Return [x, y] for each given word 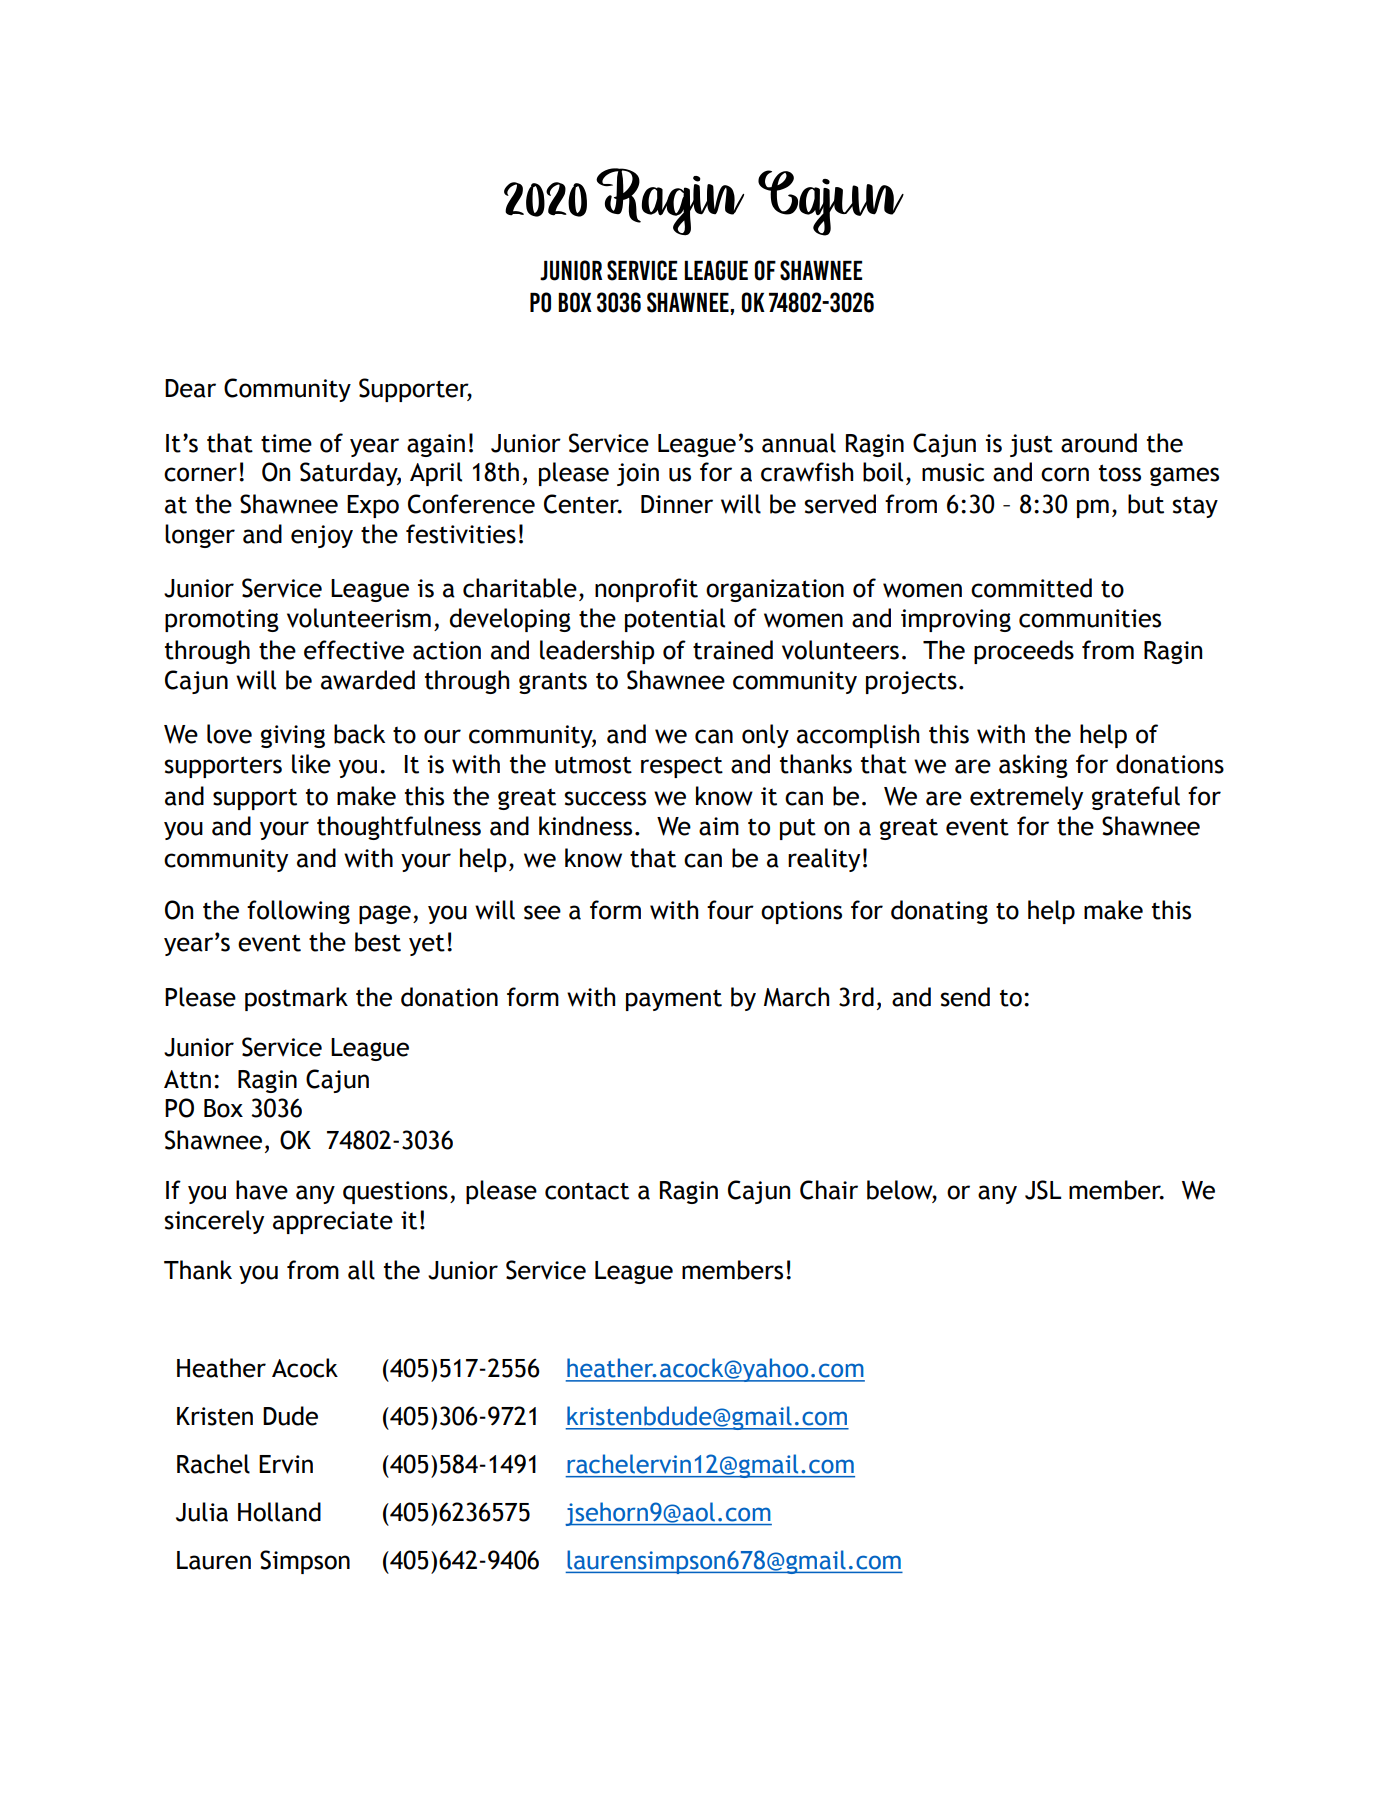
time [286, 443]
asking [1033, 766]
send [965, 997]
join [638, 474]
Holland [279, 1512]
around [1099, 443]
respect [682, 767]
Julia [202, 1512]
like [311, 764]
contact [587, 1191]
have [262, 1190]
